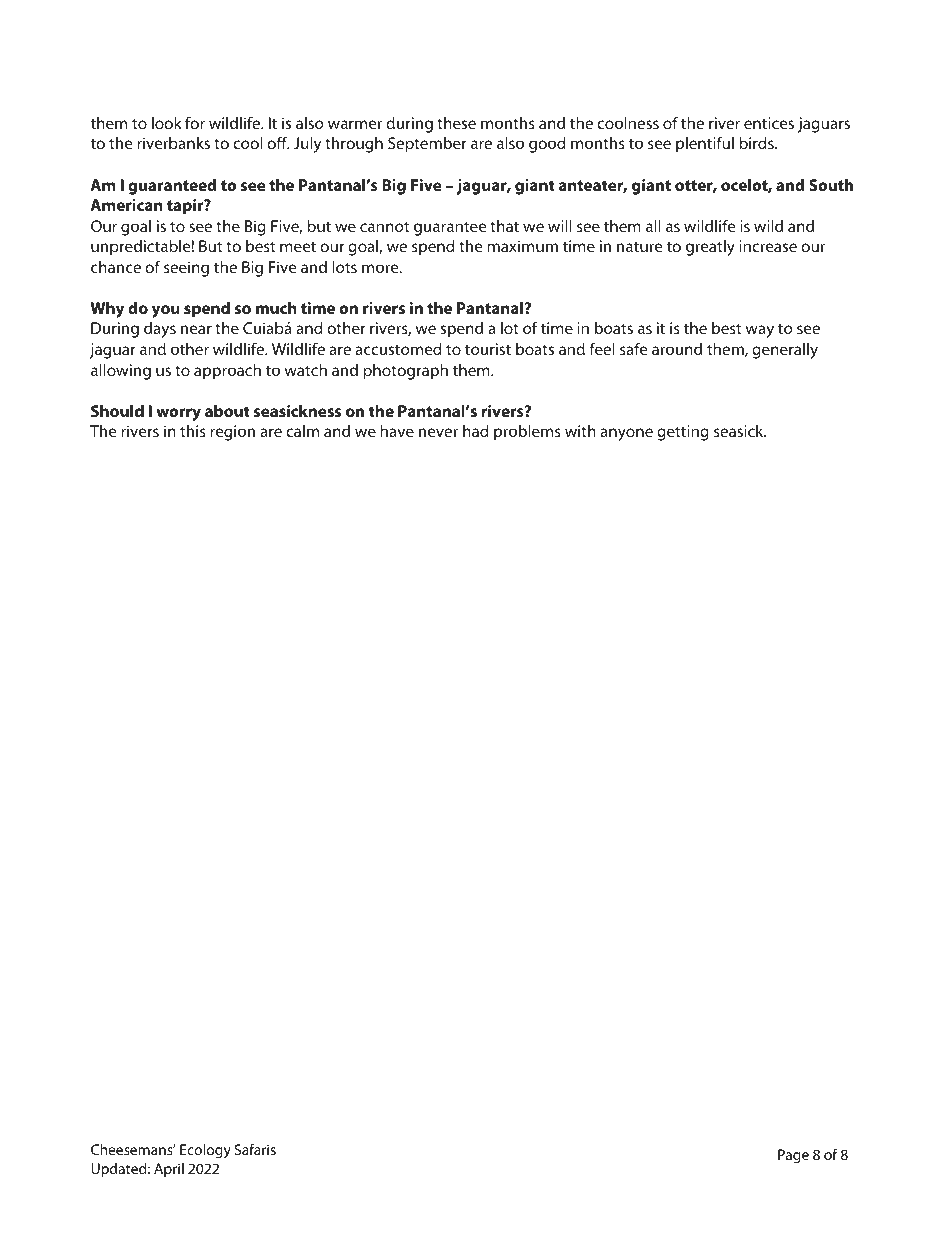 The image size is (952, 1233). Describe the element at coordinates (438, 432) in the document. I see `never` at that location.
